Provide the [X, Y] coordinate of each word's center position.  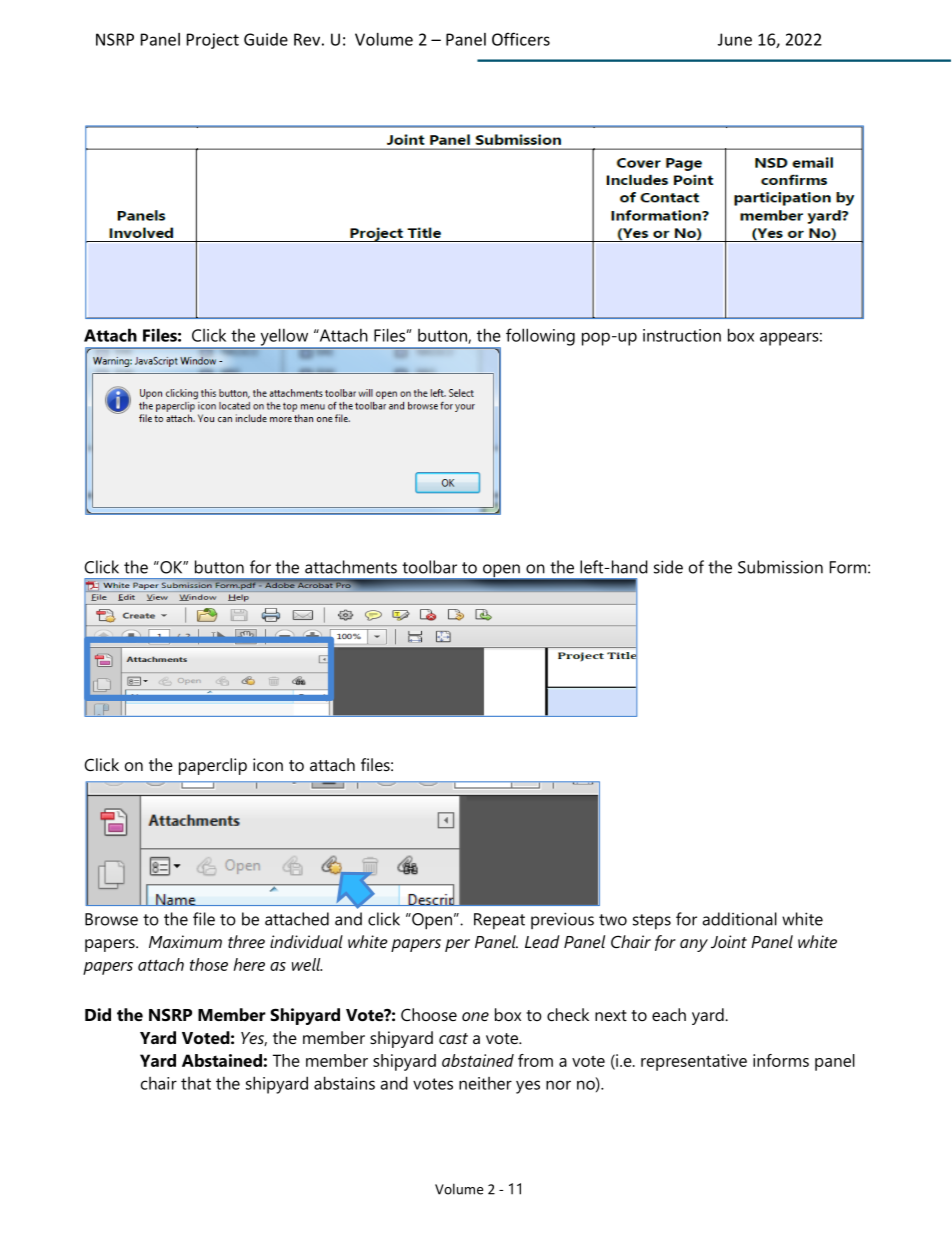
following [540, 337]
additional [740, 919]
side [668, 567]
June [735, 39]
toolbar [429, 567]
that [196, 1083]
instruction [682, 335]
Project [213, 41]
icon [268, 764]
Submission [780, 567]
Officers [521, 39]
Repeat [499, 921]
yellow [284, 338]
